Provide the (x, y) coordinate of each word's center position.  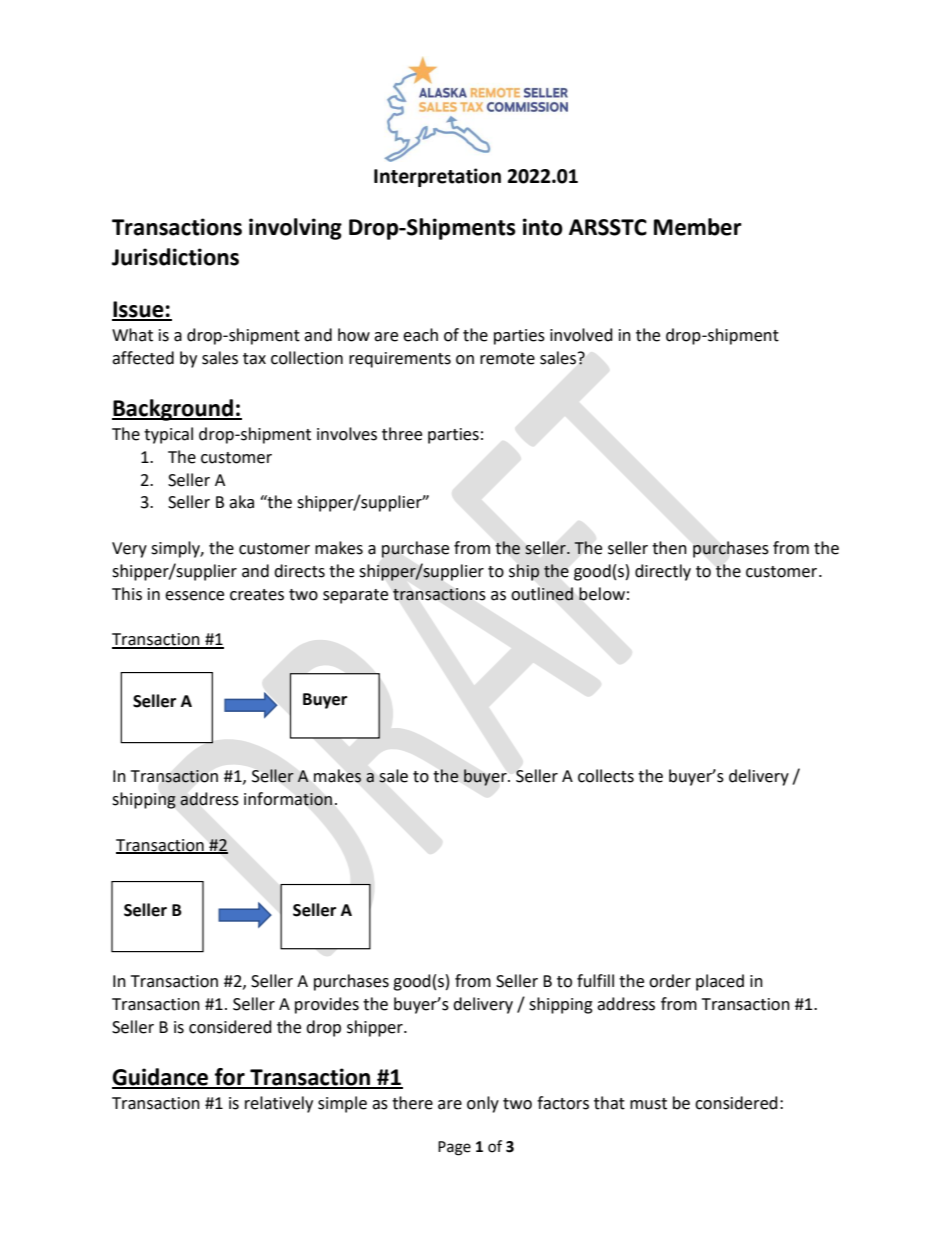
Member (698, 227)
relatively (279, 1104)
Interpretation (437, 177)
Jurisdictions (175, 257)
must (648, 1104)
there (412, 1103)
